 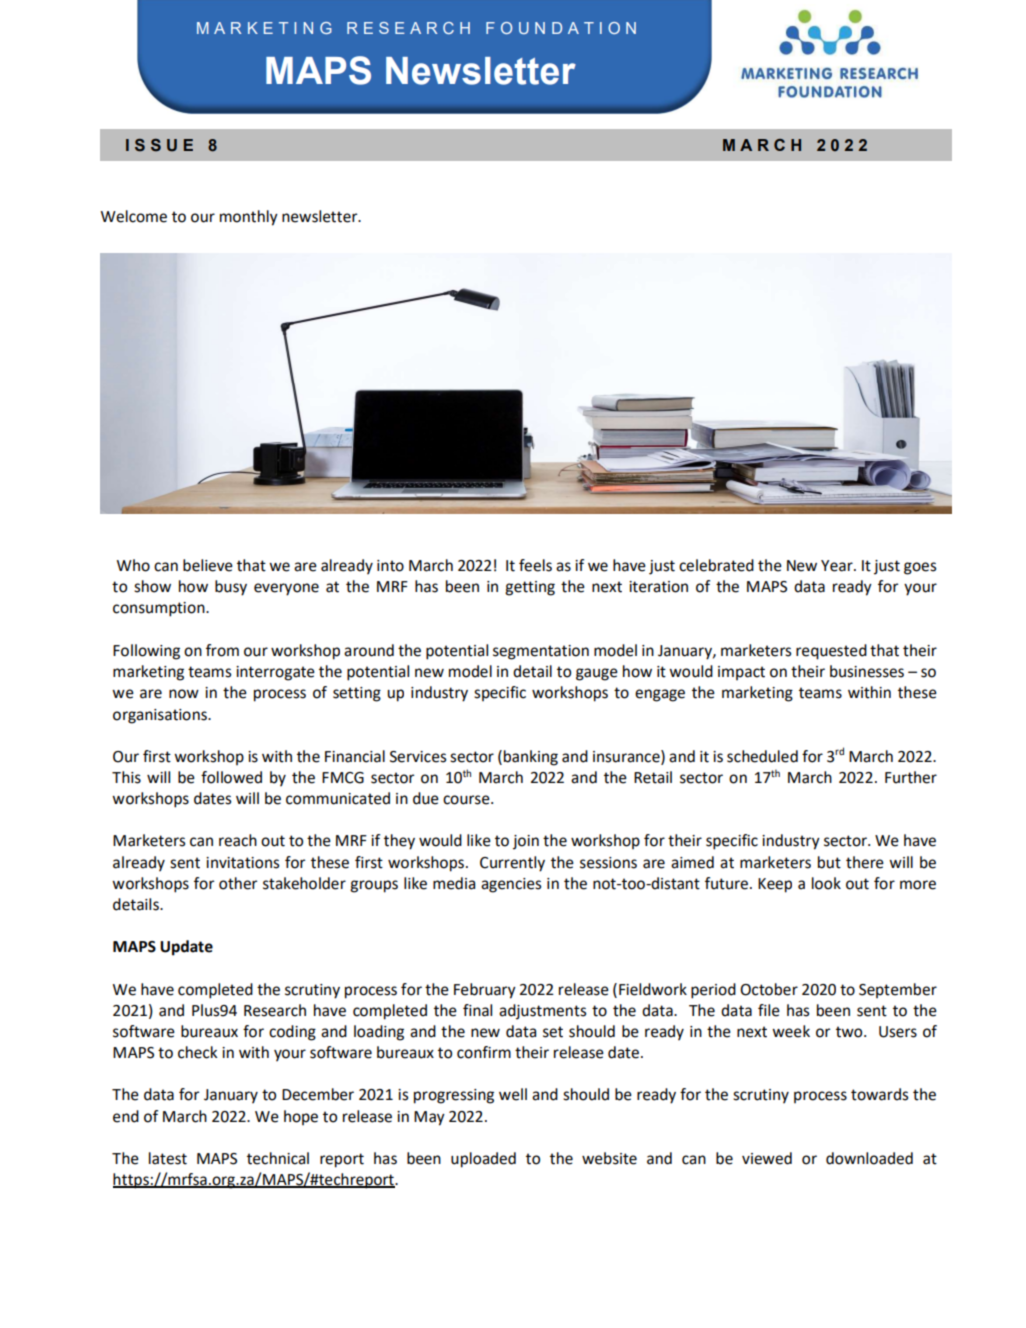 What do you see at coordinates (535, 565) in the page?
I see `feels` at bounding box center [535, 565].
